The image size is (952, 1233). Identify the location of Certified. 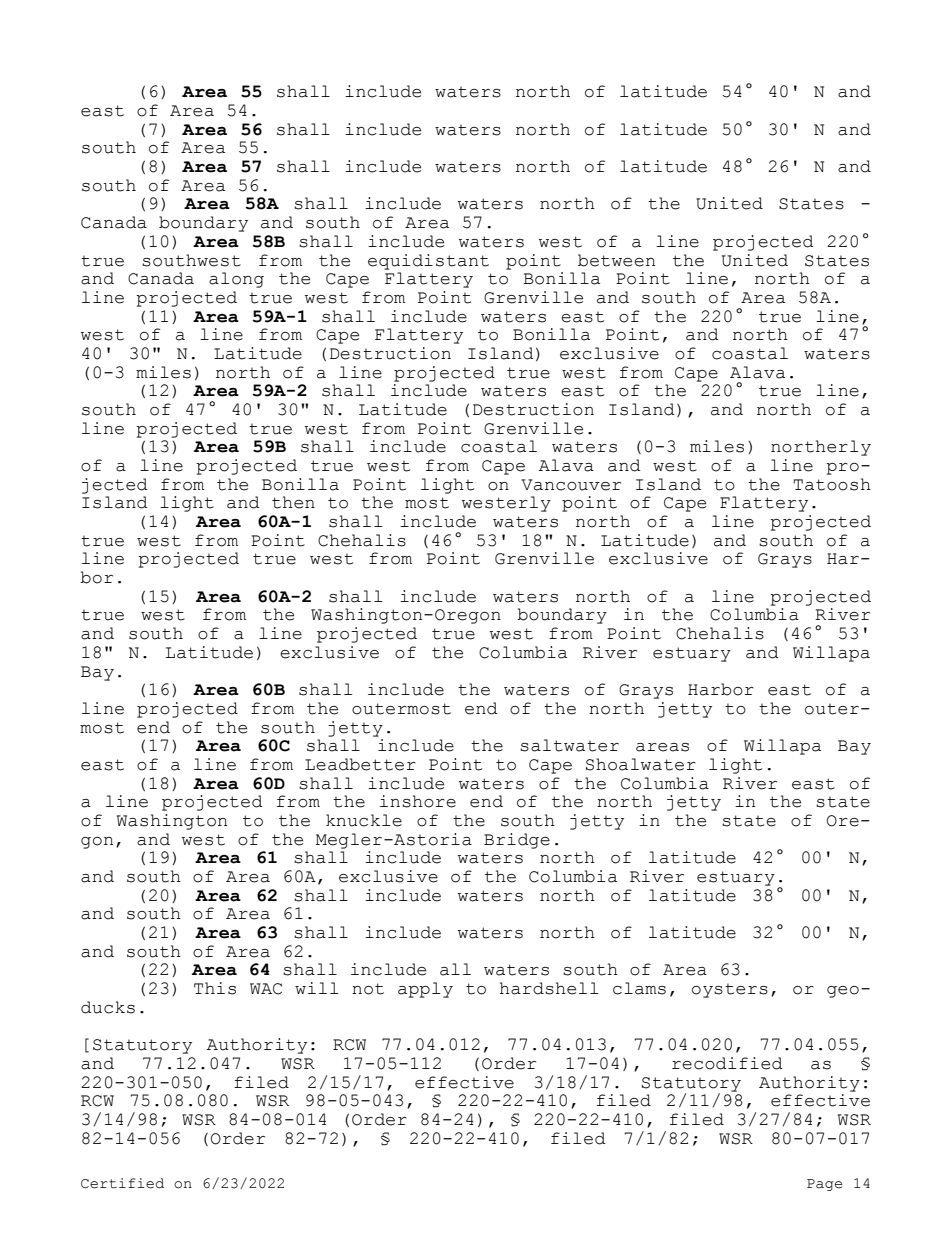
(122, 1183).
